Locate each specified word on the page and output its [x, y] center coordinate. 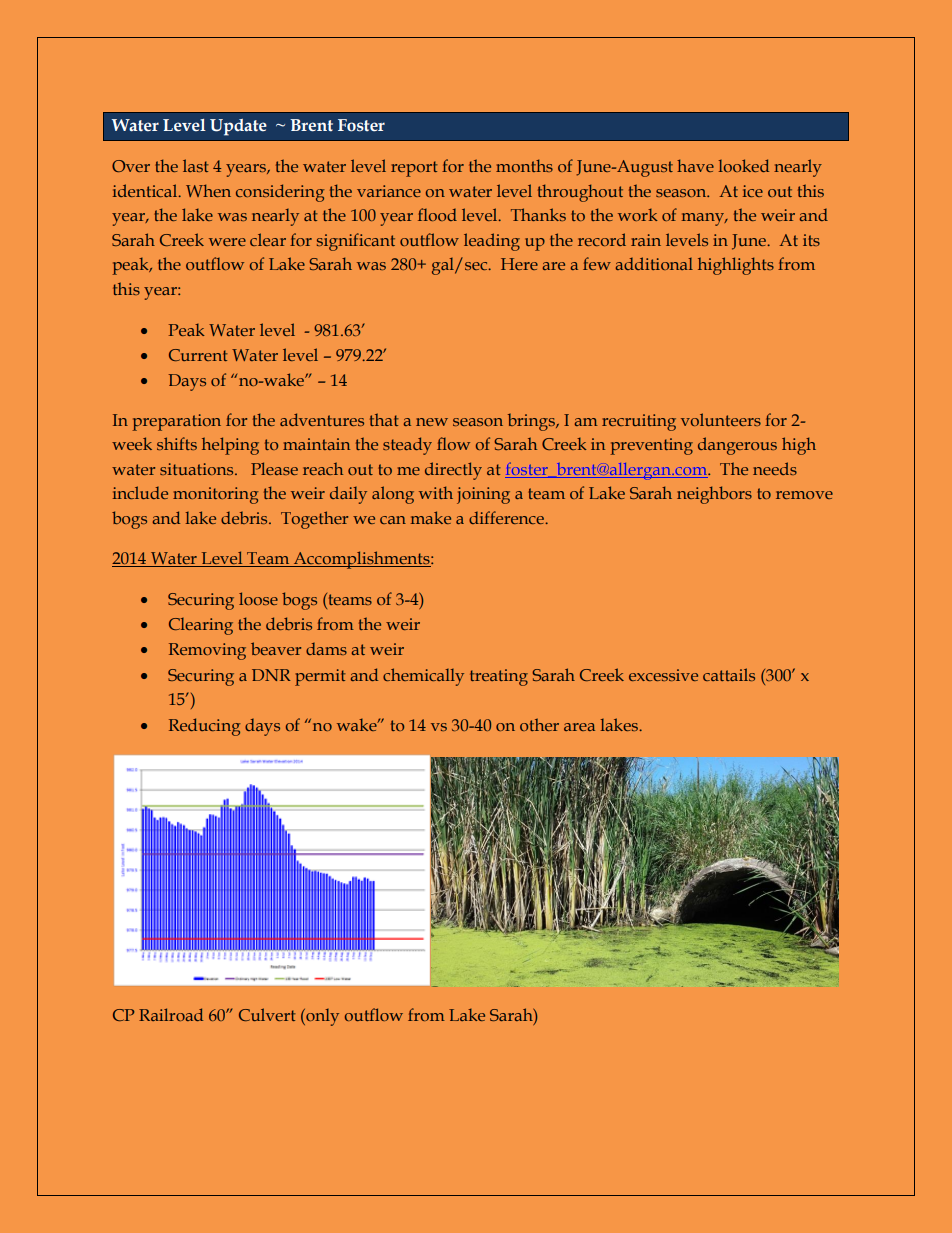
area [579, 727]
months [524, 165]
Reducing [204, 727]
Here [519, 264]
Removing [207, 651]
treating [499, 677]
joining [483, 495]
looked [744, 165]
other [539, 724]
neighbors [714, 495]
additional [654, 263]
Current [198, 355]
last [196, 165]
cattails [729, 674]
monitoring [215, 495]
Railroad [171, 1014]
